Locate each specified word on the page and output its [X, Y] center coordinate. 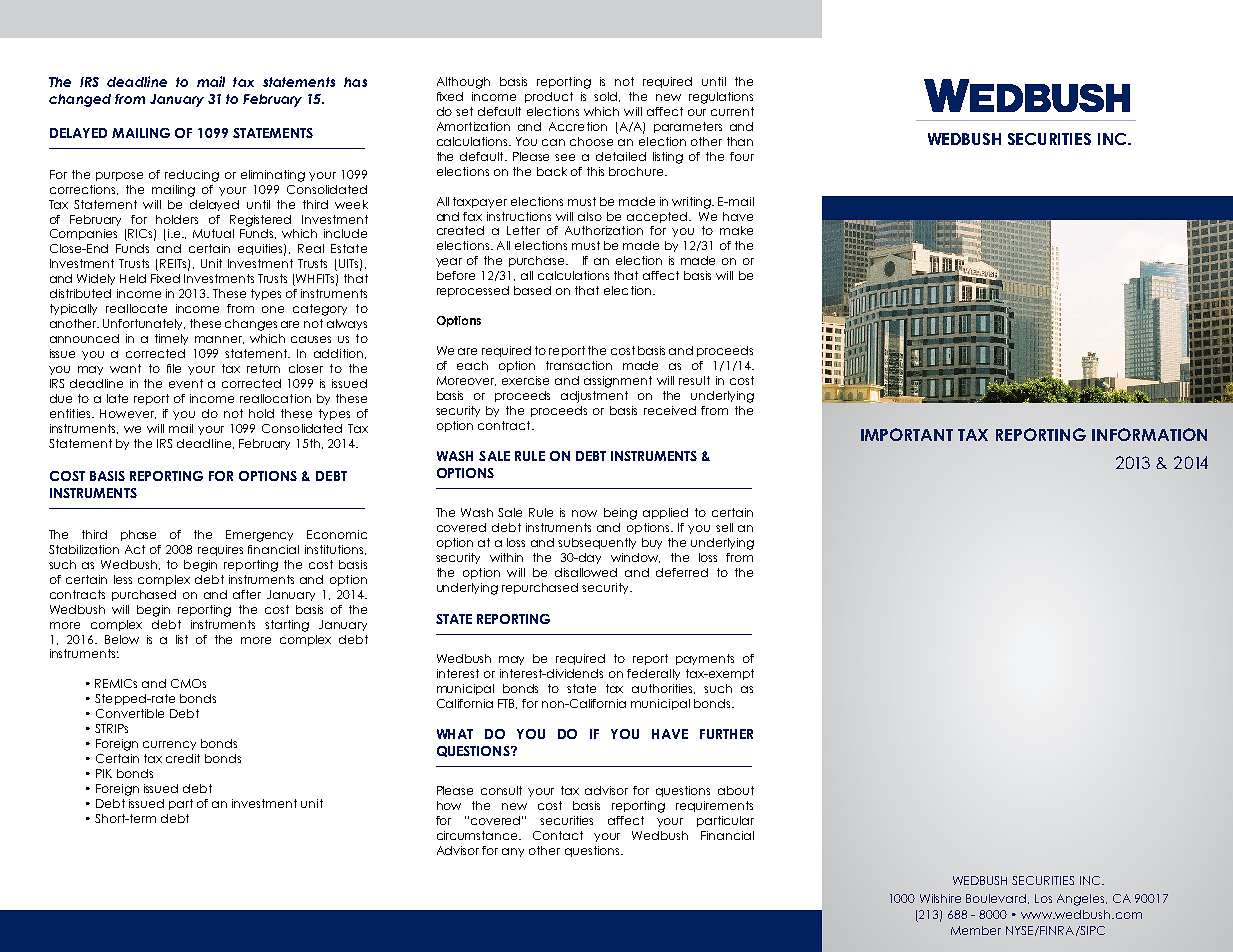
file [174, 368]
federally [653, 674]
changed [80, 100]
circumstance [478, 835]
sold [607, 97]
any [513, 852]
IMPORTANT [907, 434]
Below [122, 639]
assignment [618, 382]
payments [705, 659]
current [732, 111]
